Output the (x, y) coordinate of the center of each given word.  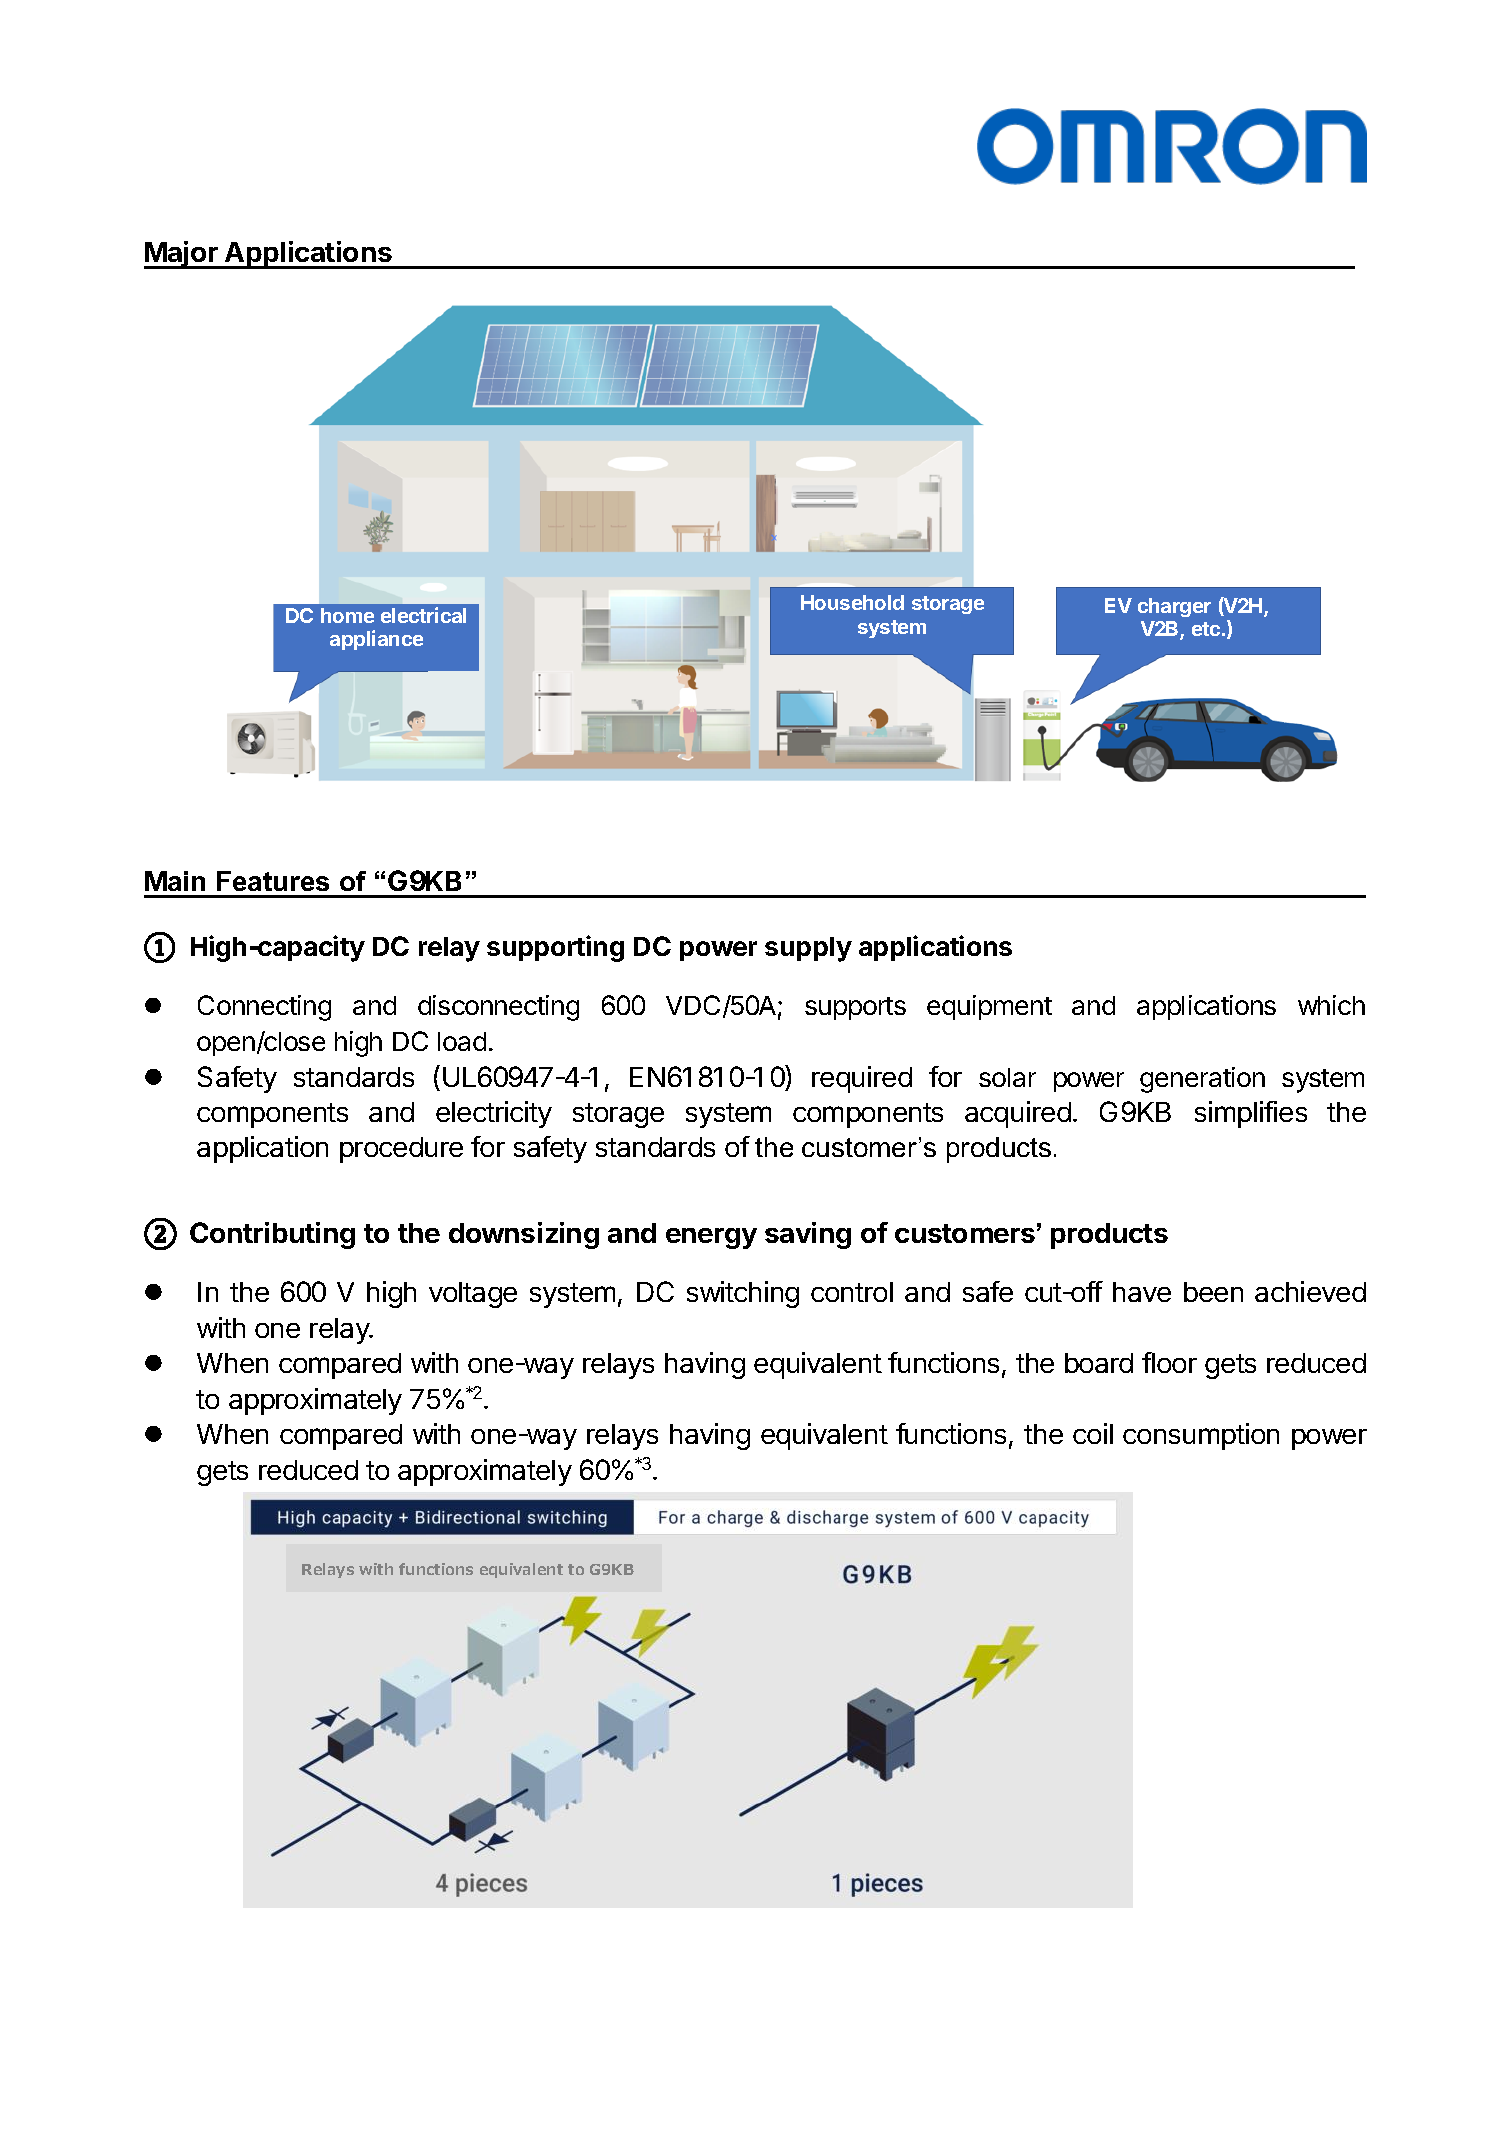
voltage (473, 1295)
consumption (1201, 1436)
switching (743, 1294)
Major (182, 255)
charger (1174, 607)
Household (852, 602)
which (1331, 1005)
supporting (555, 948)
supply (808, 949)
